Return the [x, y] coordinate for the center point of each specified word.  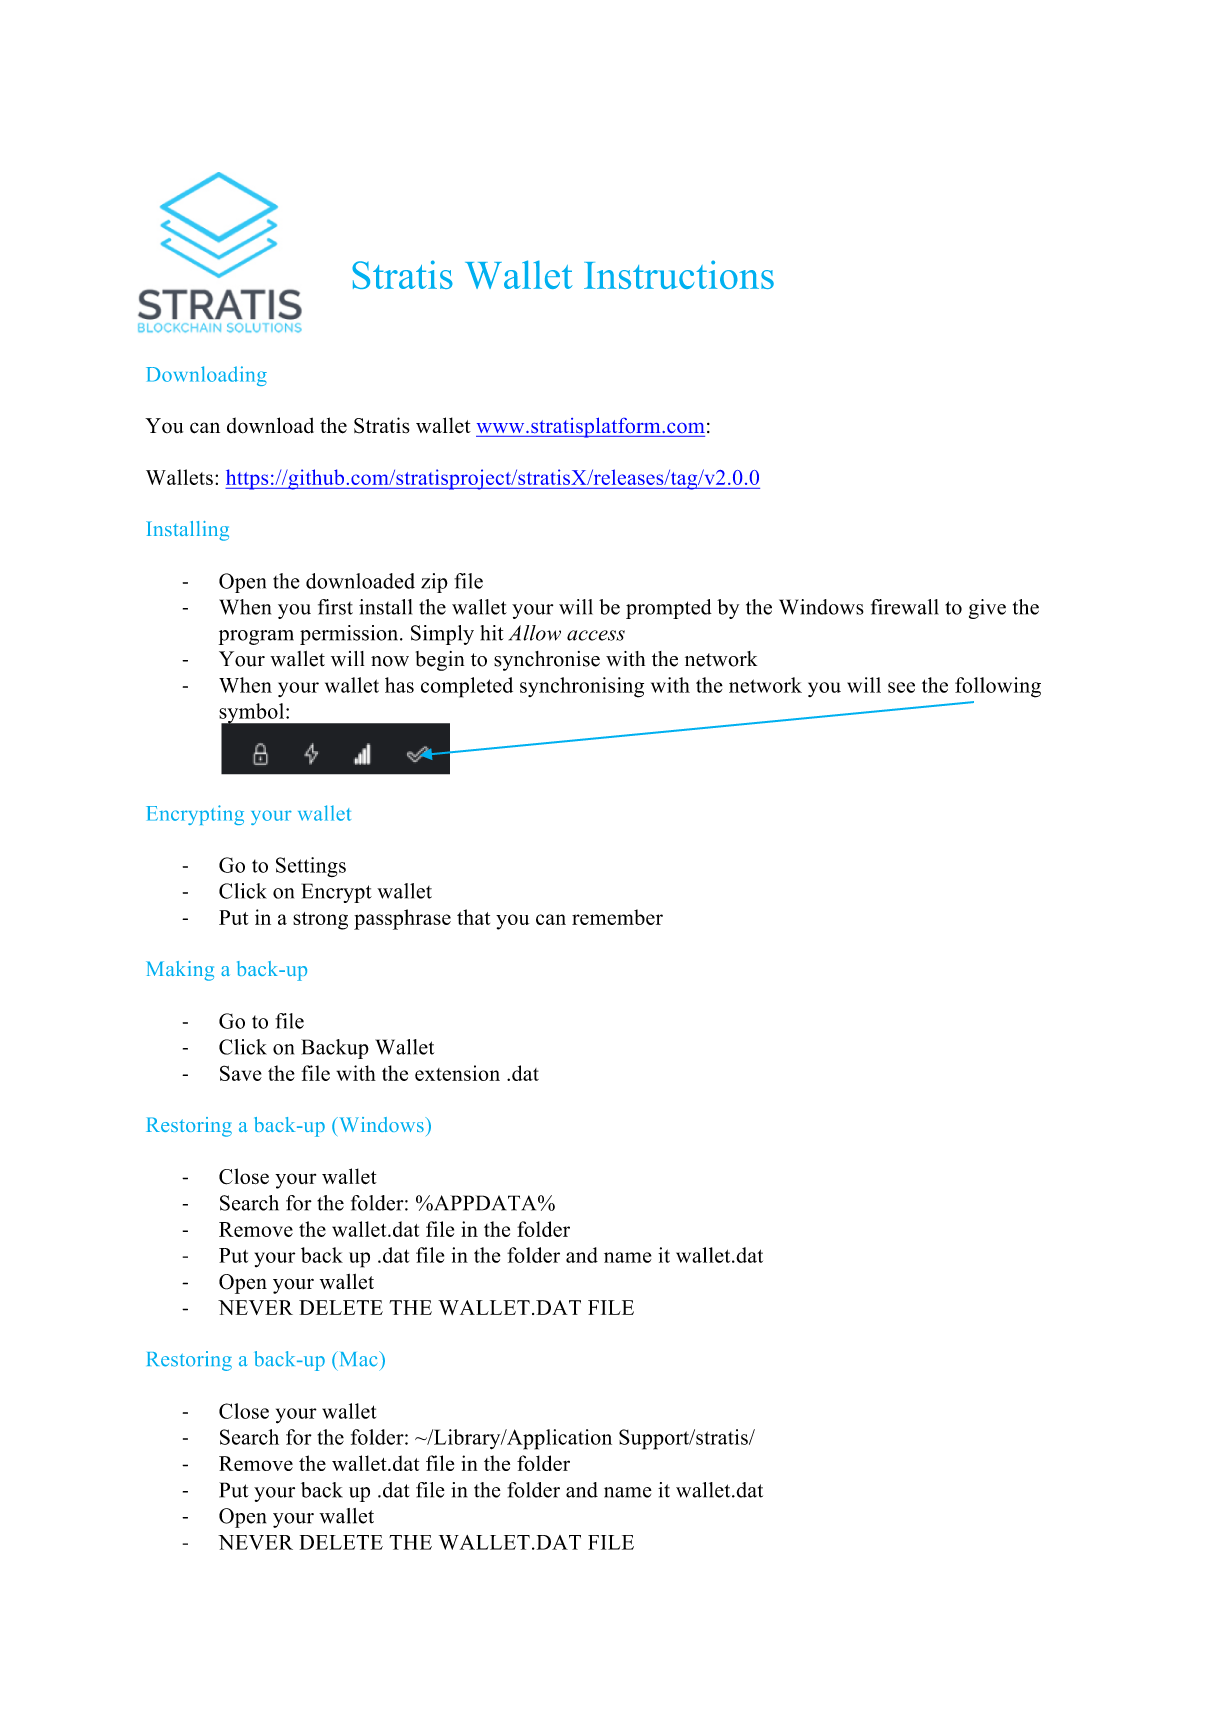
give [987, 609]
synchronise [547, 661]
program [256, 637]
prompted [669, 609]
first [335, 607]
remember [617, 917]
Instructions [679, 274]
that [473, 917]
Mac [358, 1359]
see [901, 687]
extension [457, 1073]
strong [320, 921]
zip [434, 583]
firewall [905, 607]
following [998, 687]
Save [241, 1073]
